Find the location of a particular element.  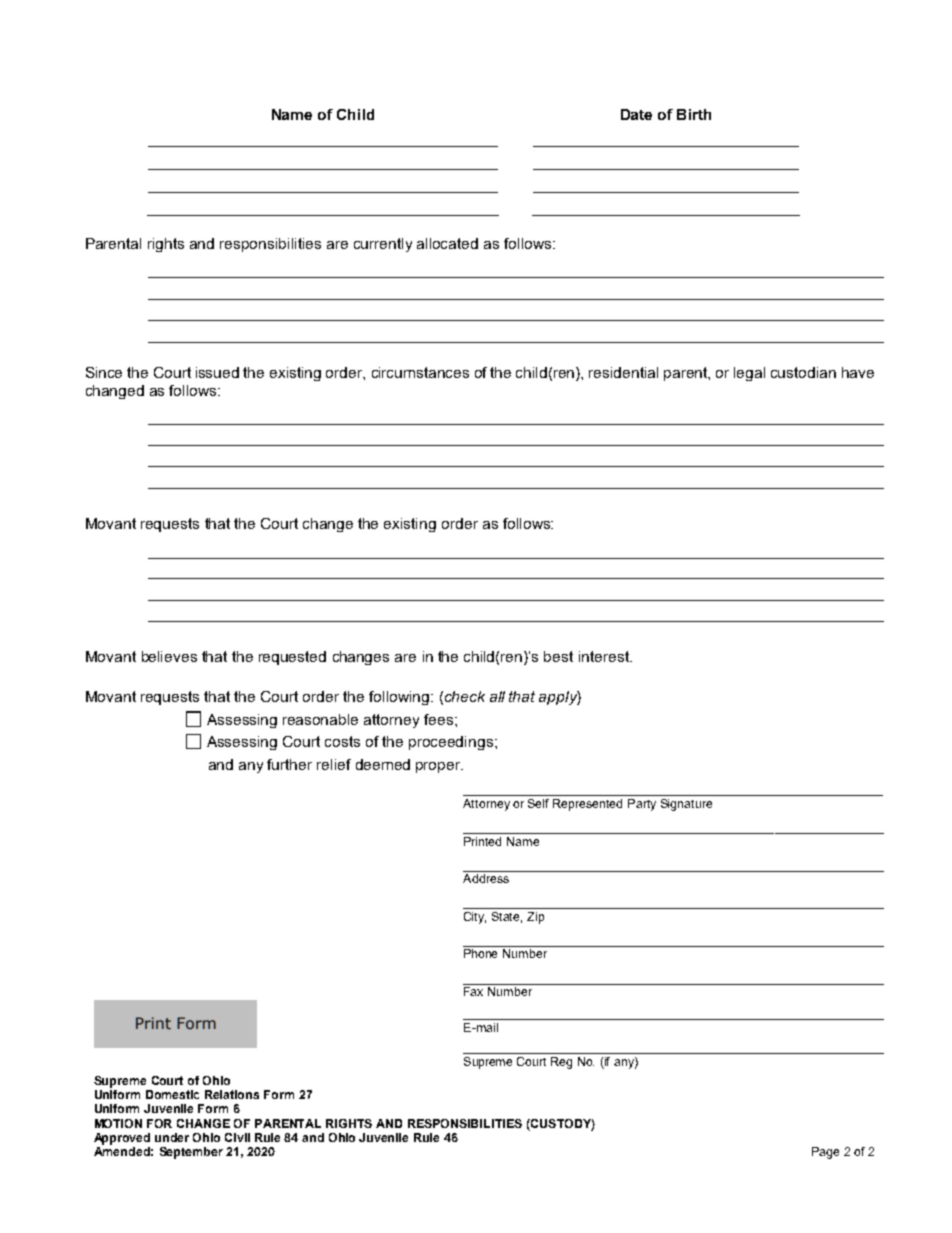

issued is located at coordinates (217, 372).
